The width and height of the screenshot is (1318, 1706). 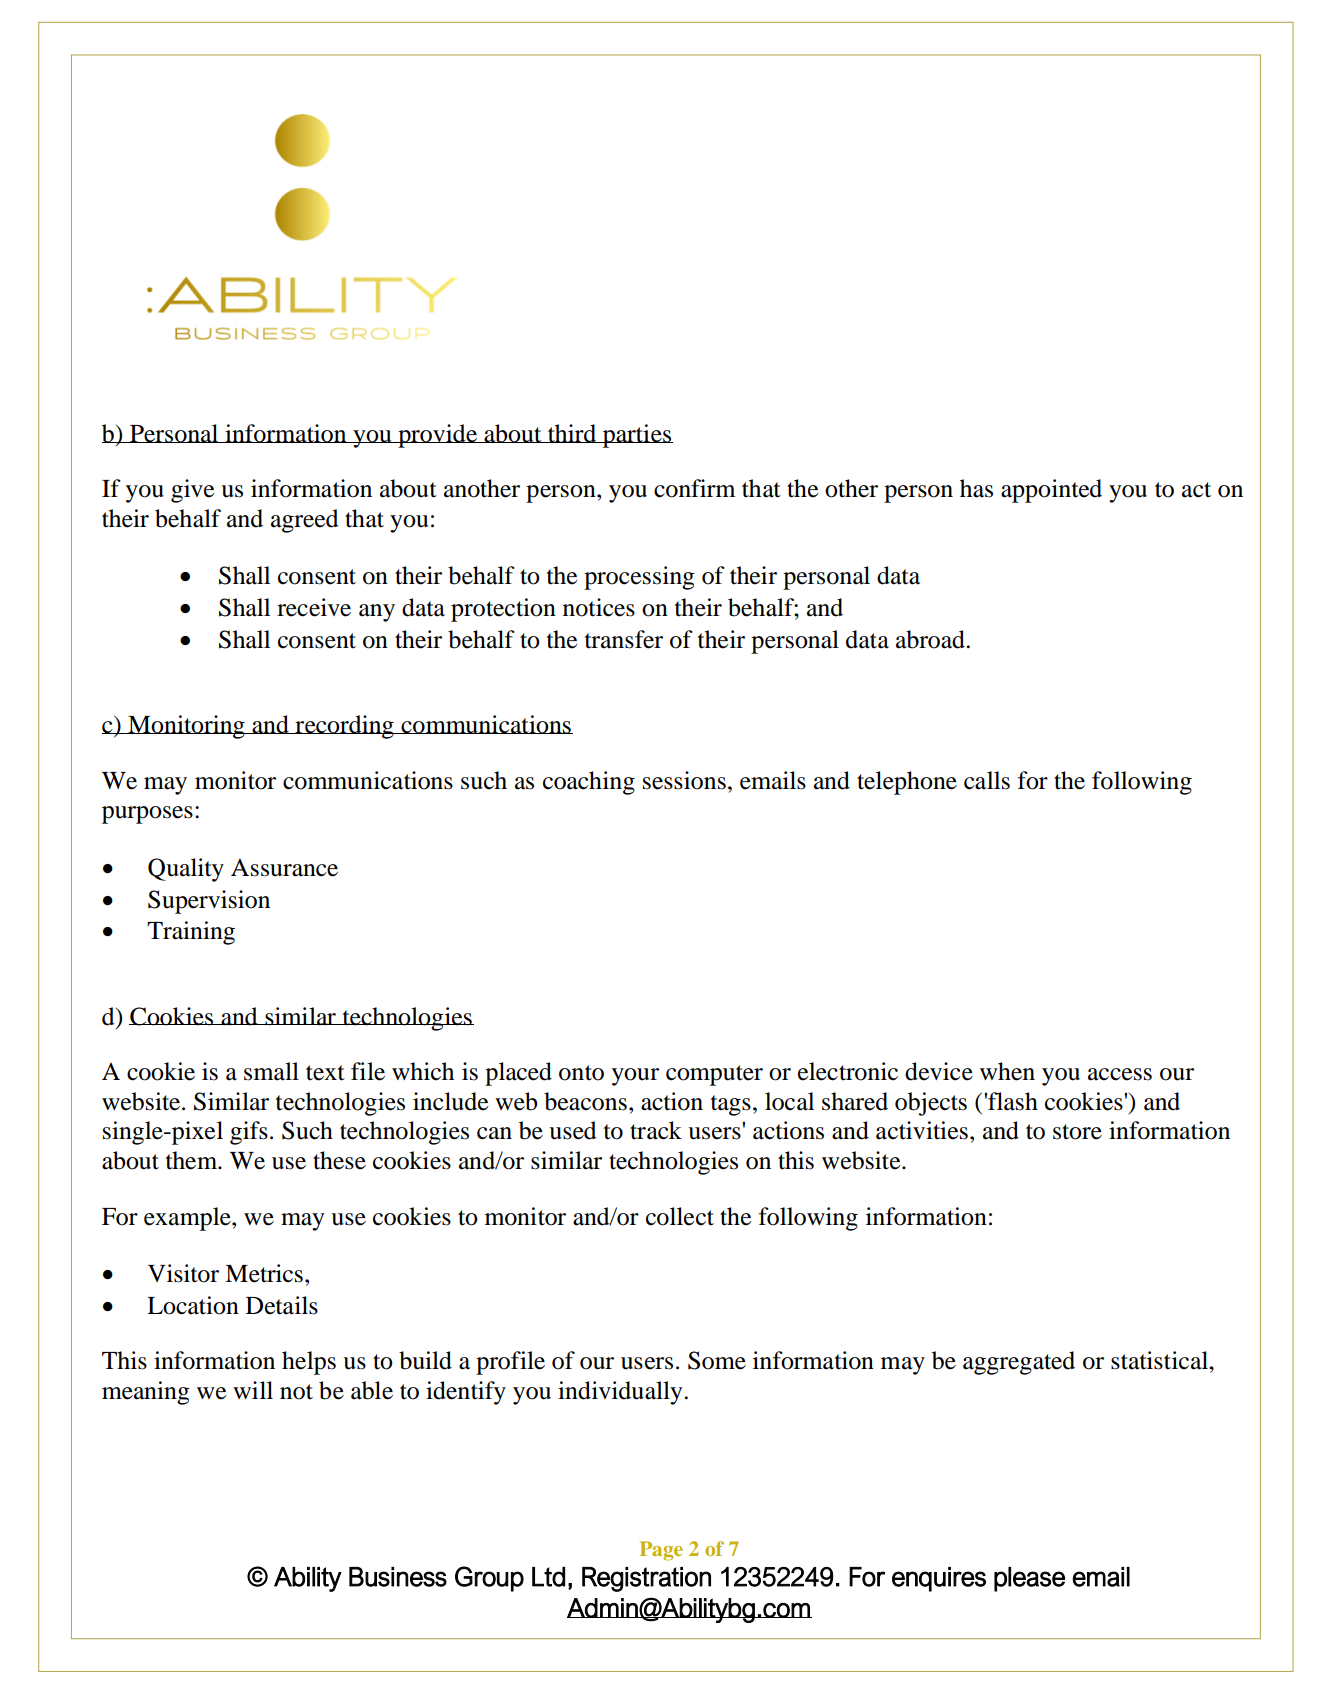 What do you see at coordinates (661, 1551) in the screenshot?
I see `Page` at bounding box center [661, 1551].
